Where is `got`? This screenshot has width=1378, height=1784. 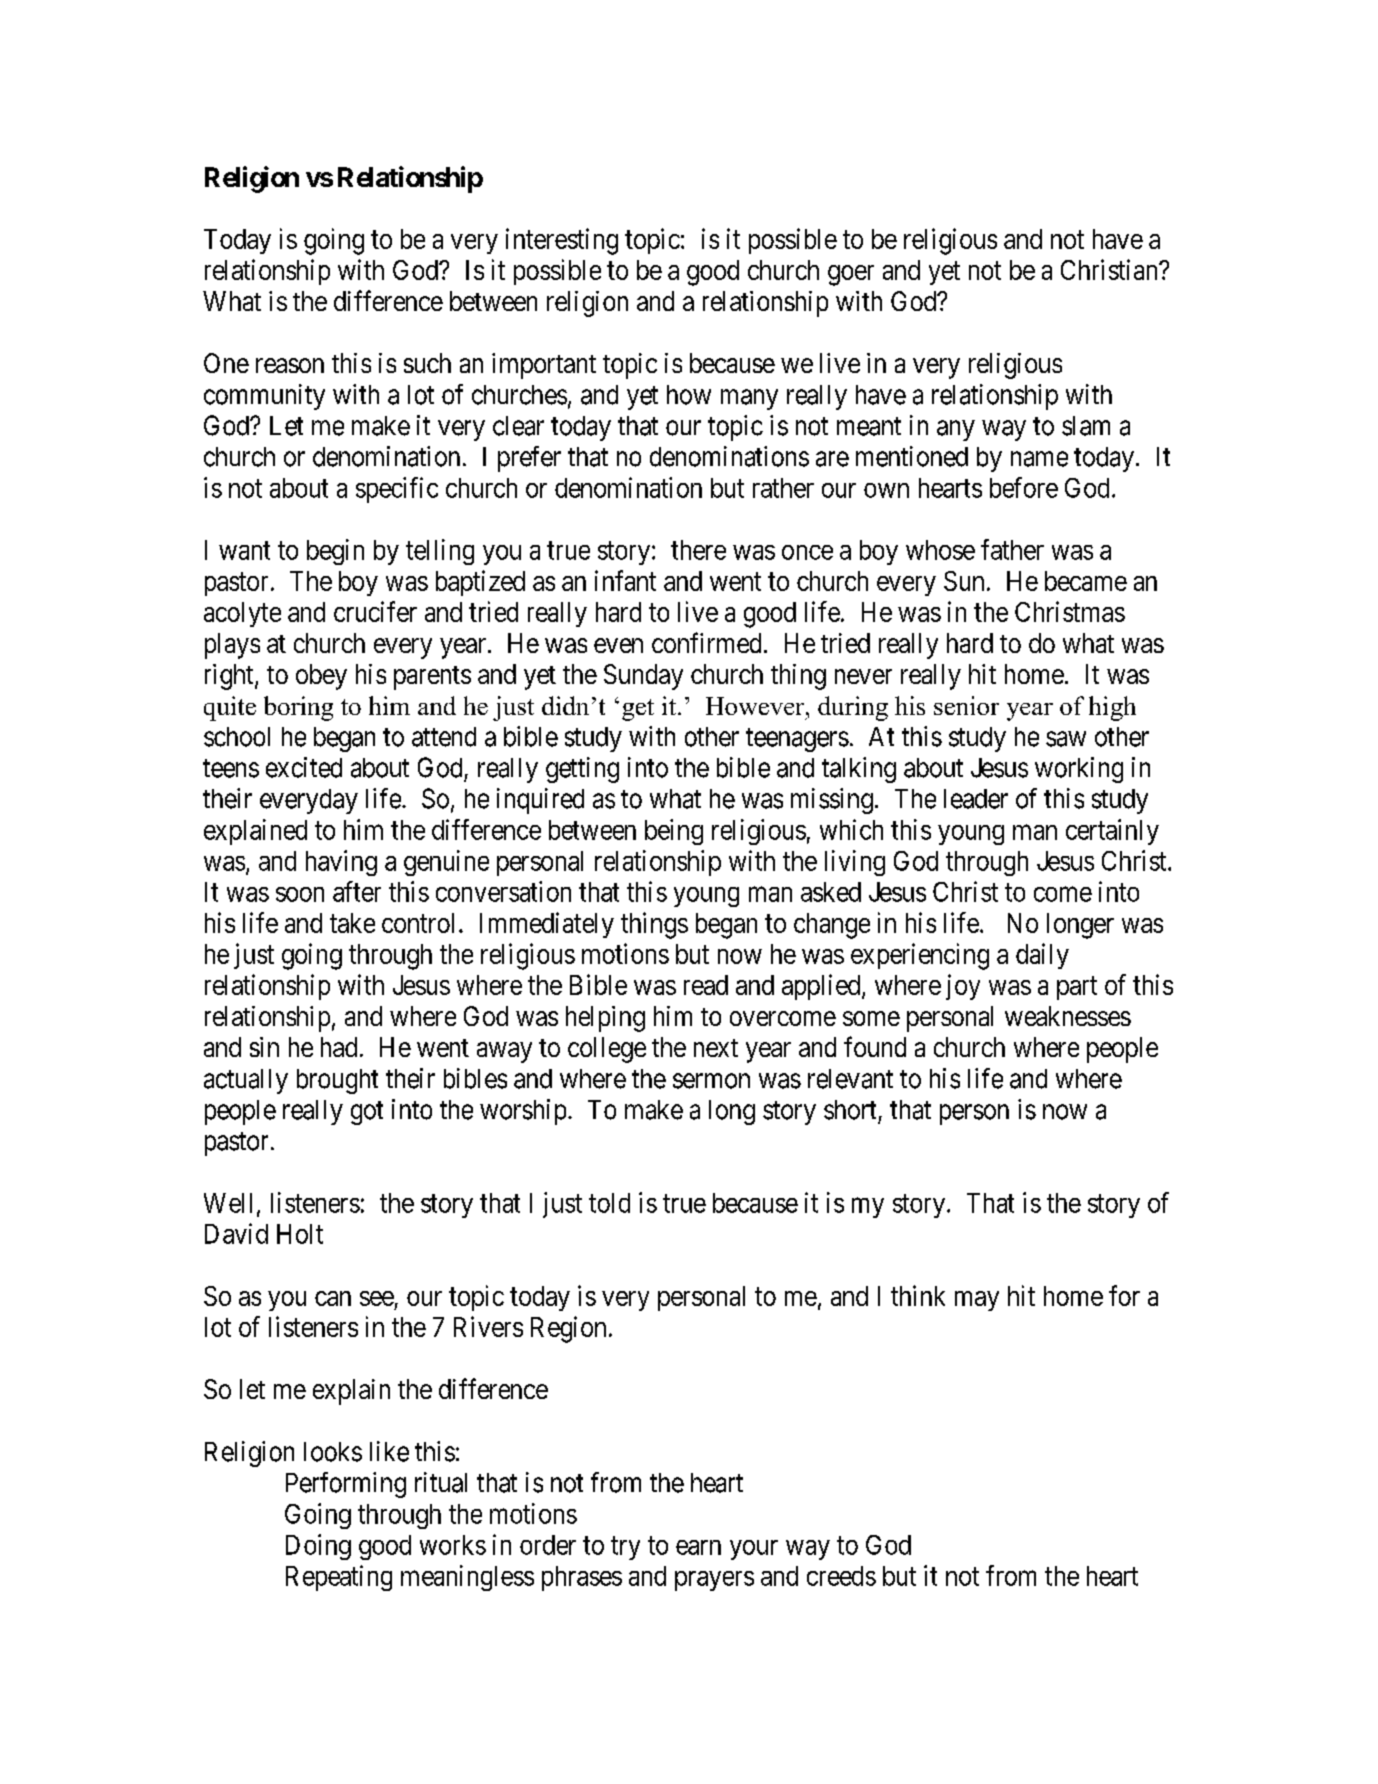 got is located at coordinates (367, 1113).
